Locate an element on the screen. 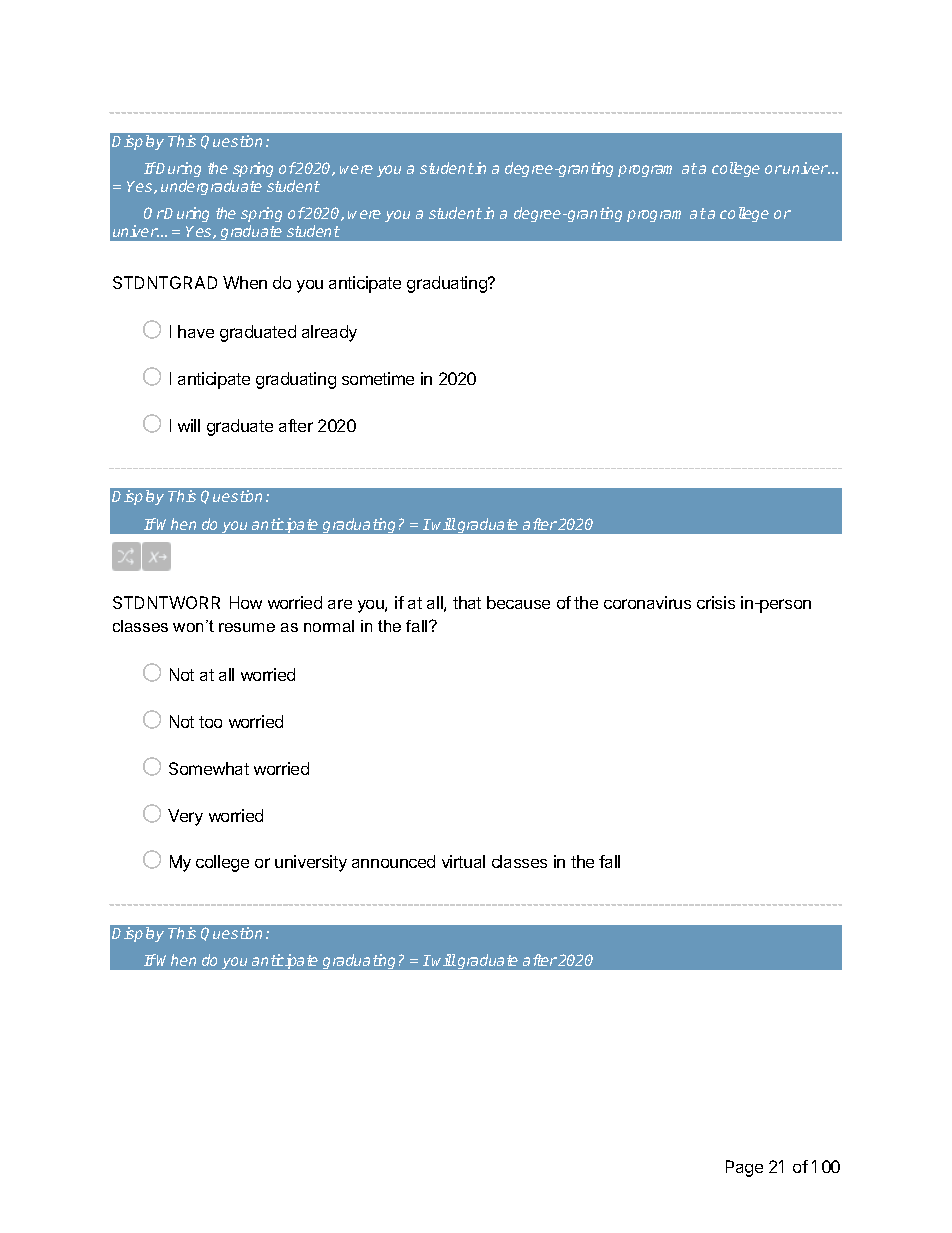 This screenshot has height=1233, width=952. crisis is located at coordinates (716, 602).
